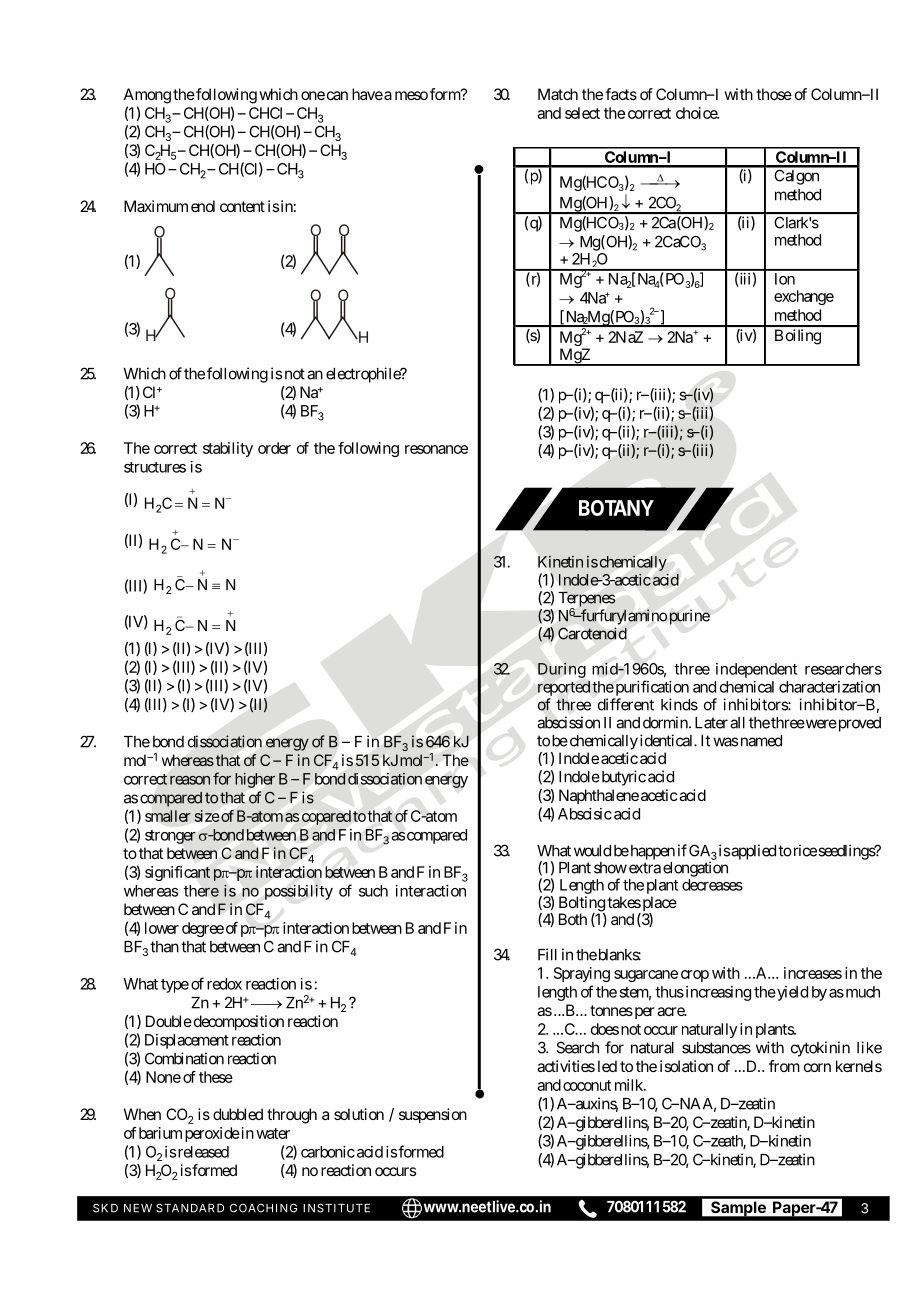  What do you see at coordinates (207, 816) in the page?
I see `size` at bounding box center [207, 816].
